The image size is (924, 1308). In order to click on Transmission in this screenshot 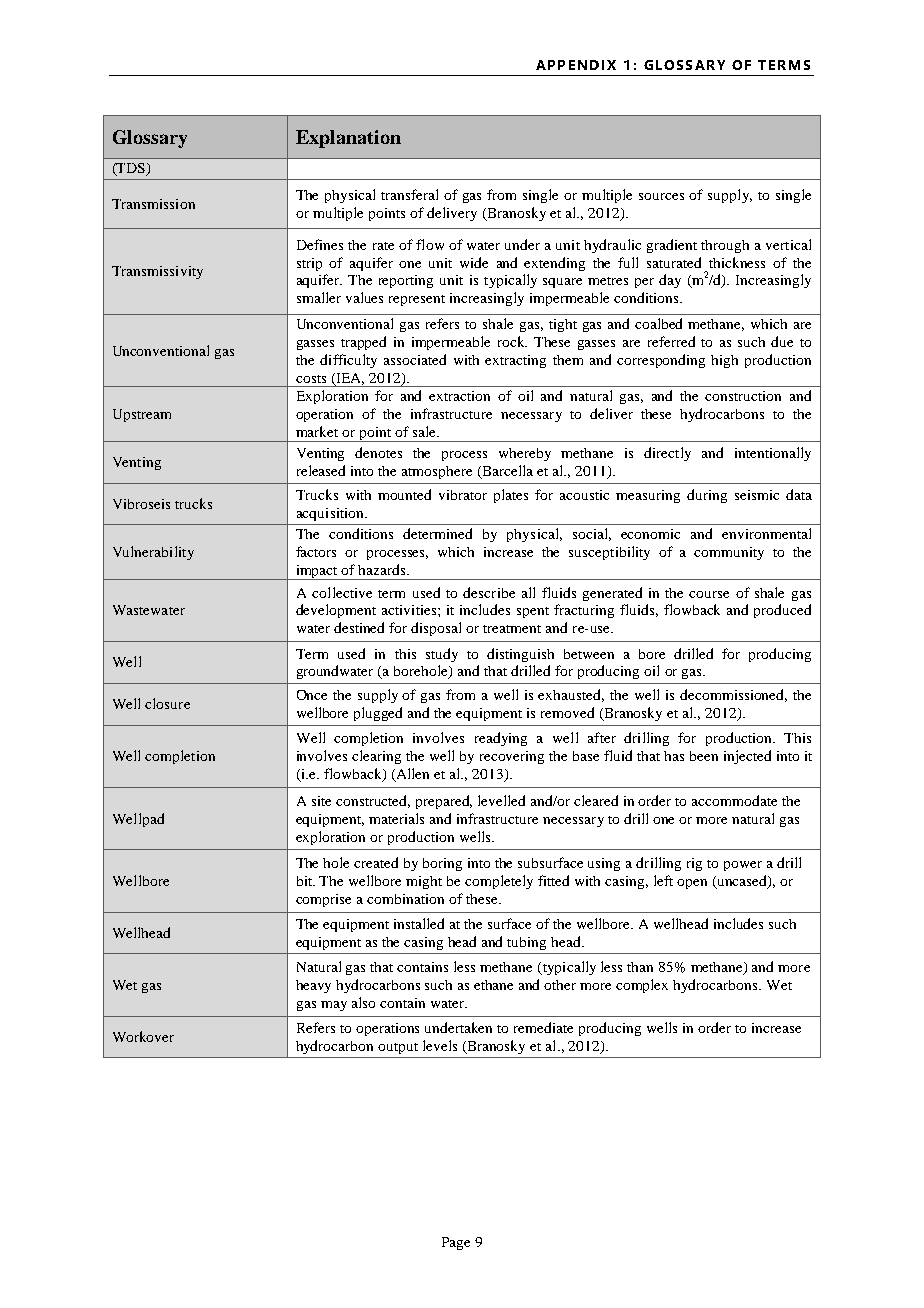, I will do `click(153, 204)`.
